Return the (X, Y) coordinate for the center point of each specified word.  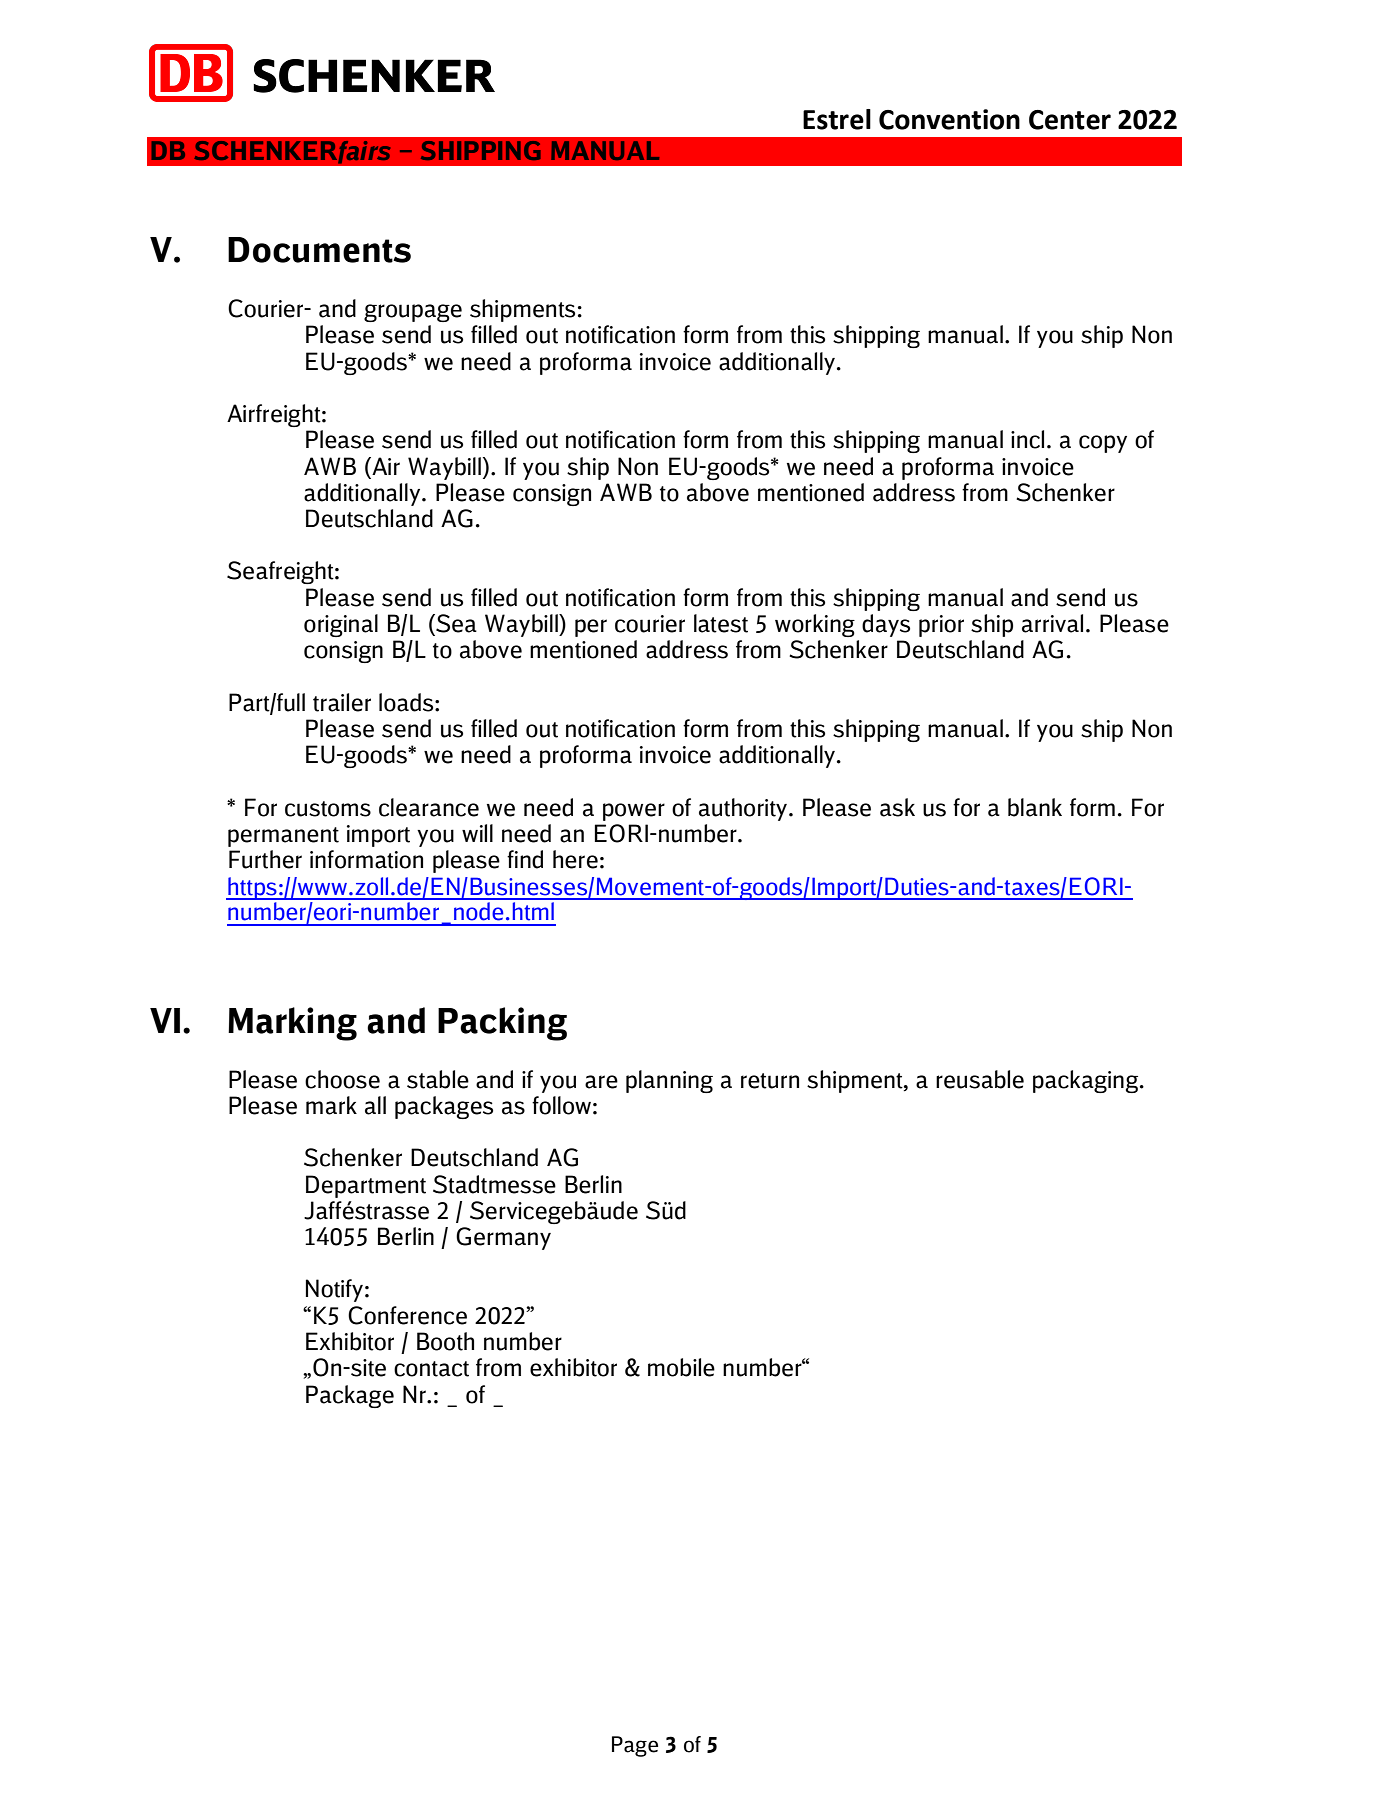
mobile (681, 1367)
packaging (1085, 1081)
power (634, 812)
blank (1035, 807)
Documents (319, 250)
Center (1070, 120)
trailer (342, 702)
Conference (407, 1315)
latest (721, 623)
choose (342, 1079)
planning (669, 1081)
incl (1027, 439)
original (341, 625)
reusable (980, 1079)
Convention (949, 119)
